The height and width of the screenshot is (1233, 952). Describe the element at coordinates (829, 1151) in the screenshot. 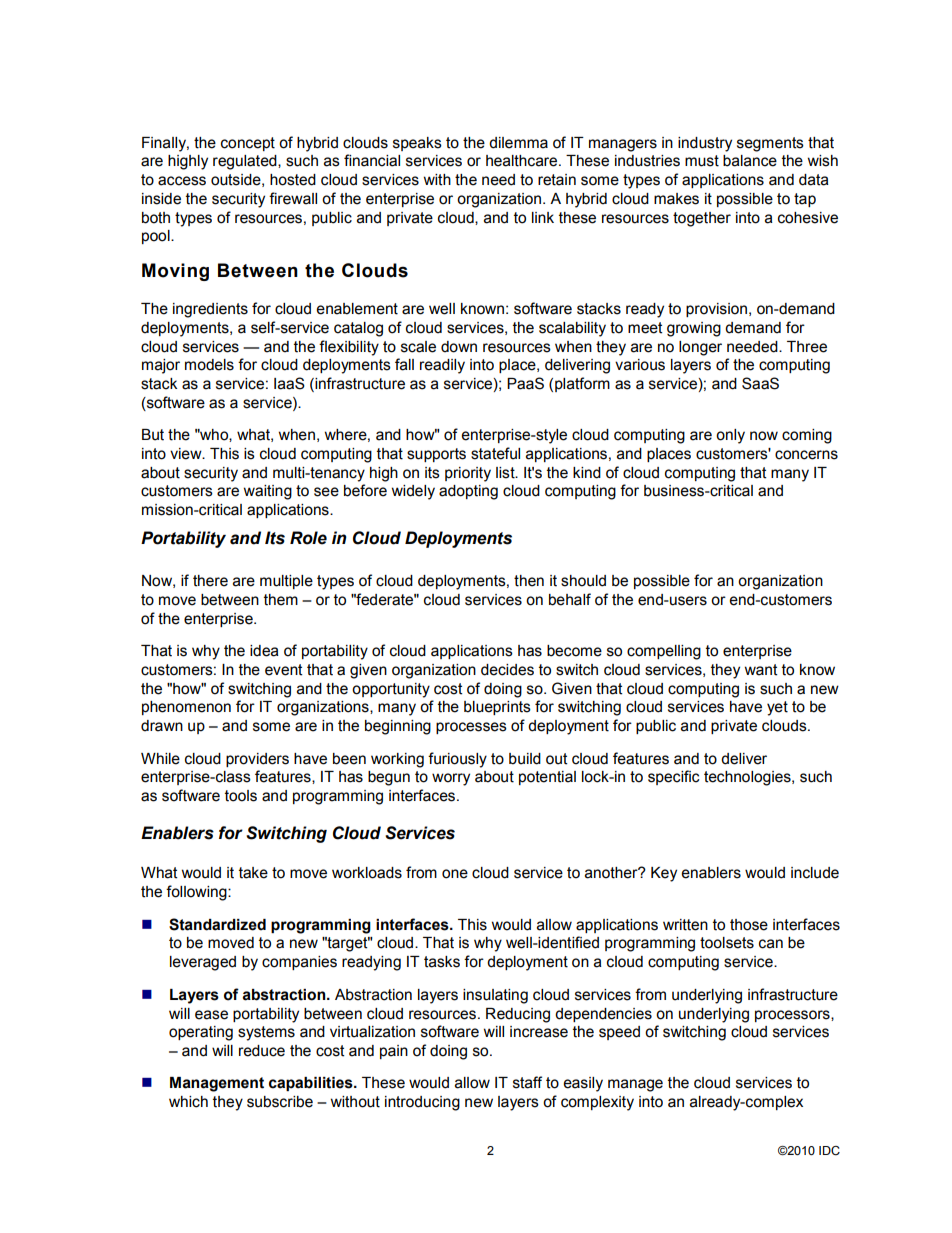

I see `IDC` at that location.
